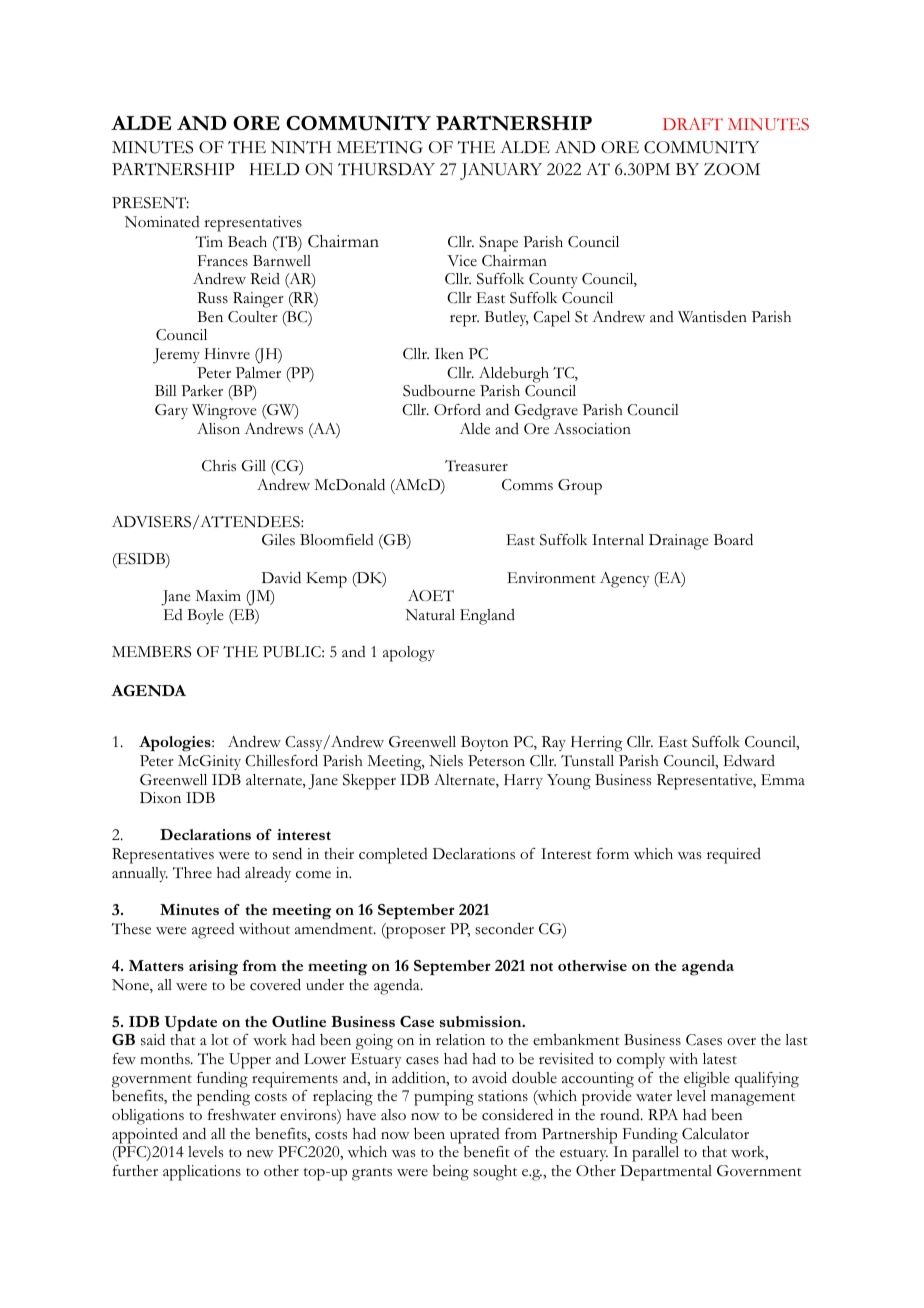 The height and width of the page is (1308, 924). Describe the element at coordinates (205, 616) in the page. I see `Boyle` at that location.
